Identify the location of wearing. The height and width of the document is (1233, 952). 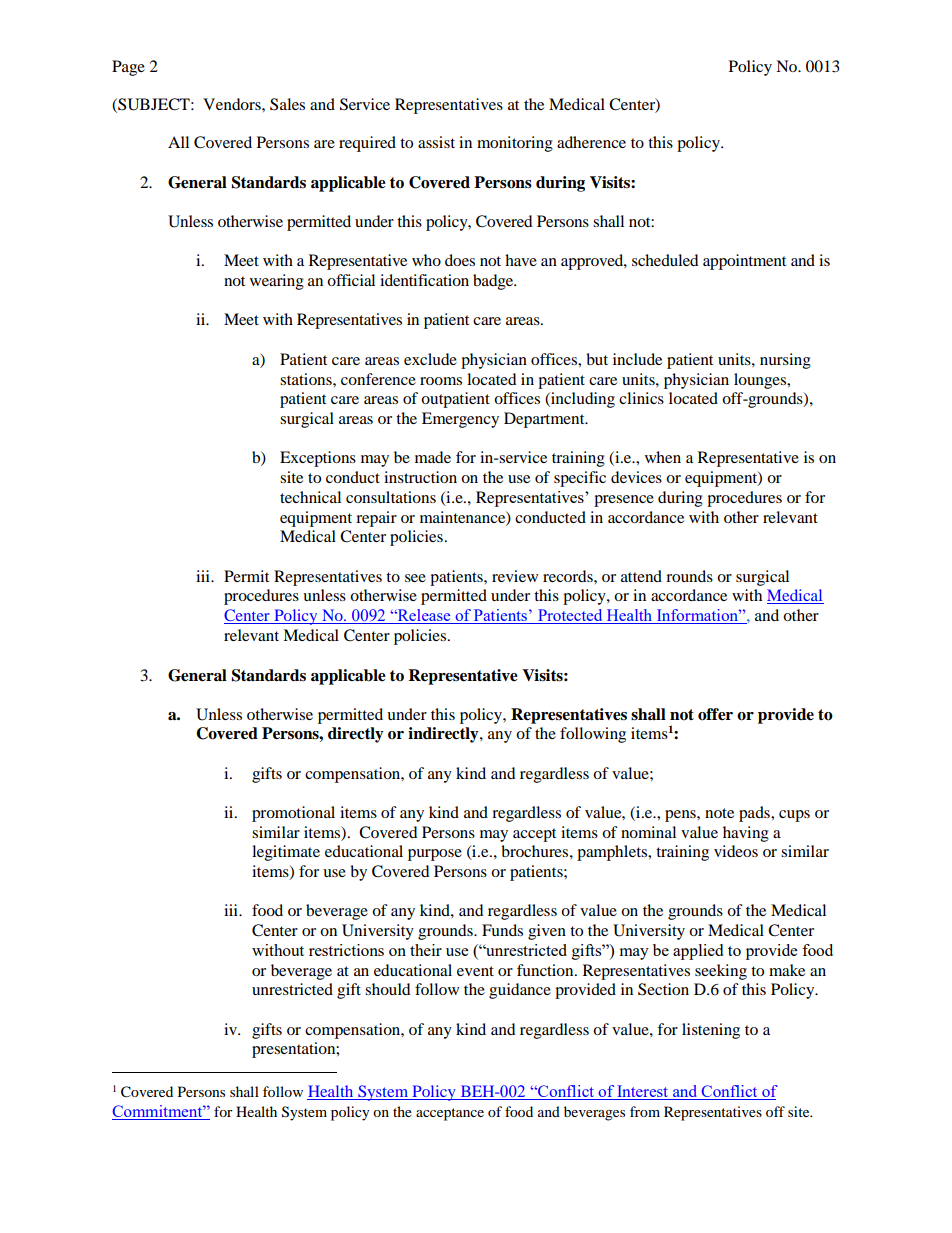
(277, 282).
